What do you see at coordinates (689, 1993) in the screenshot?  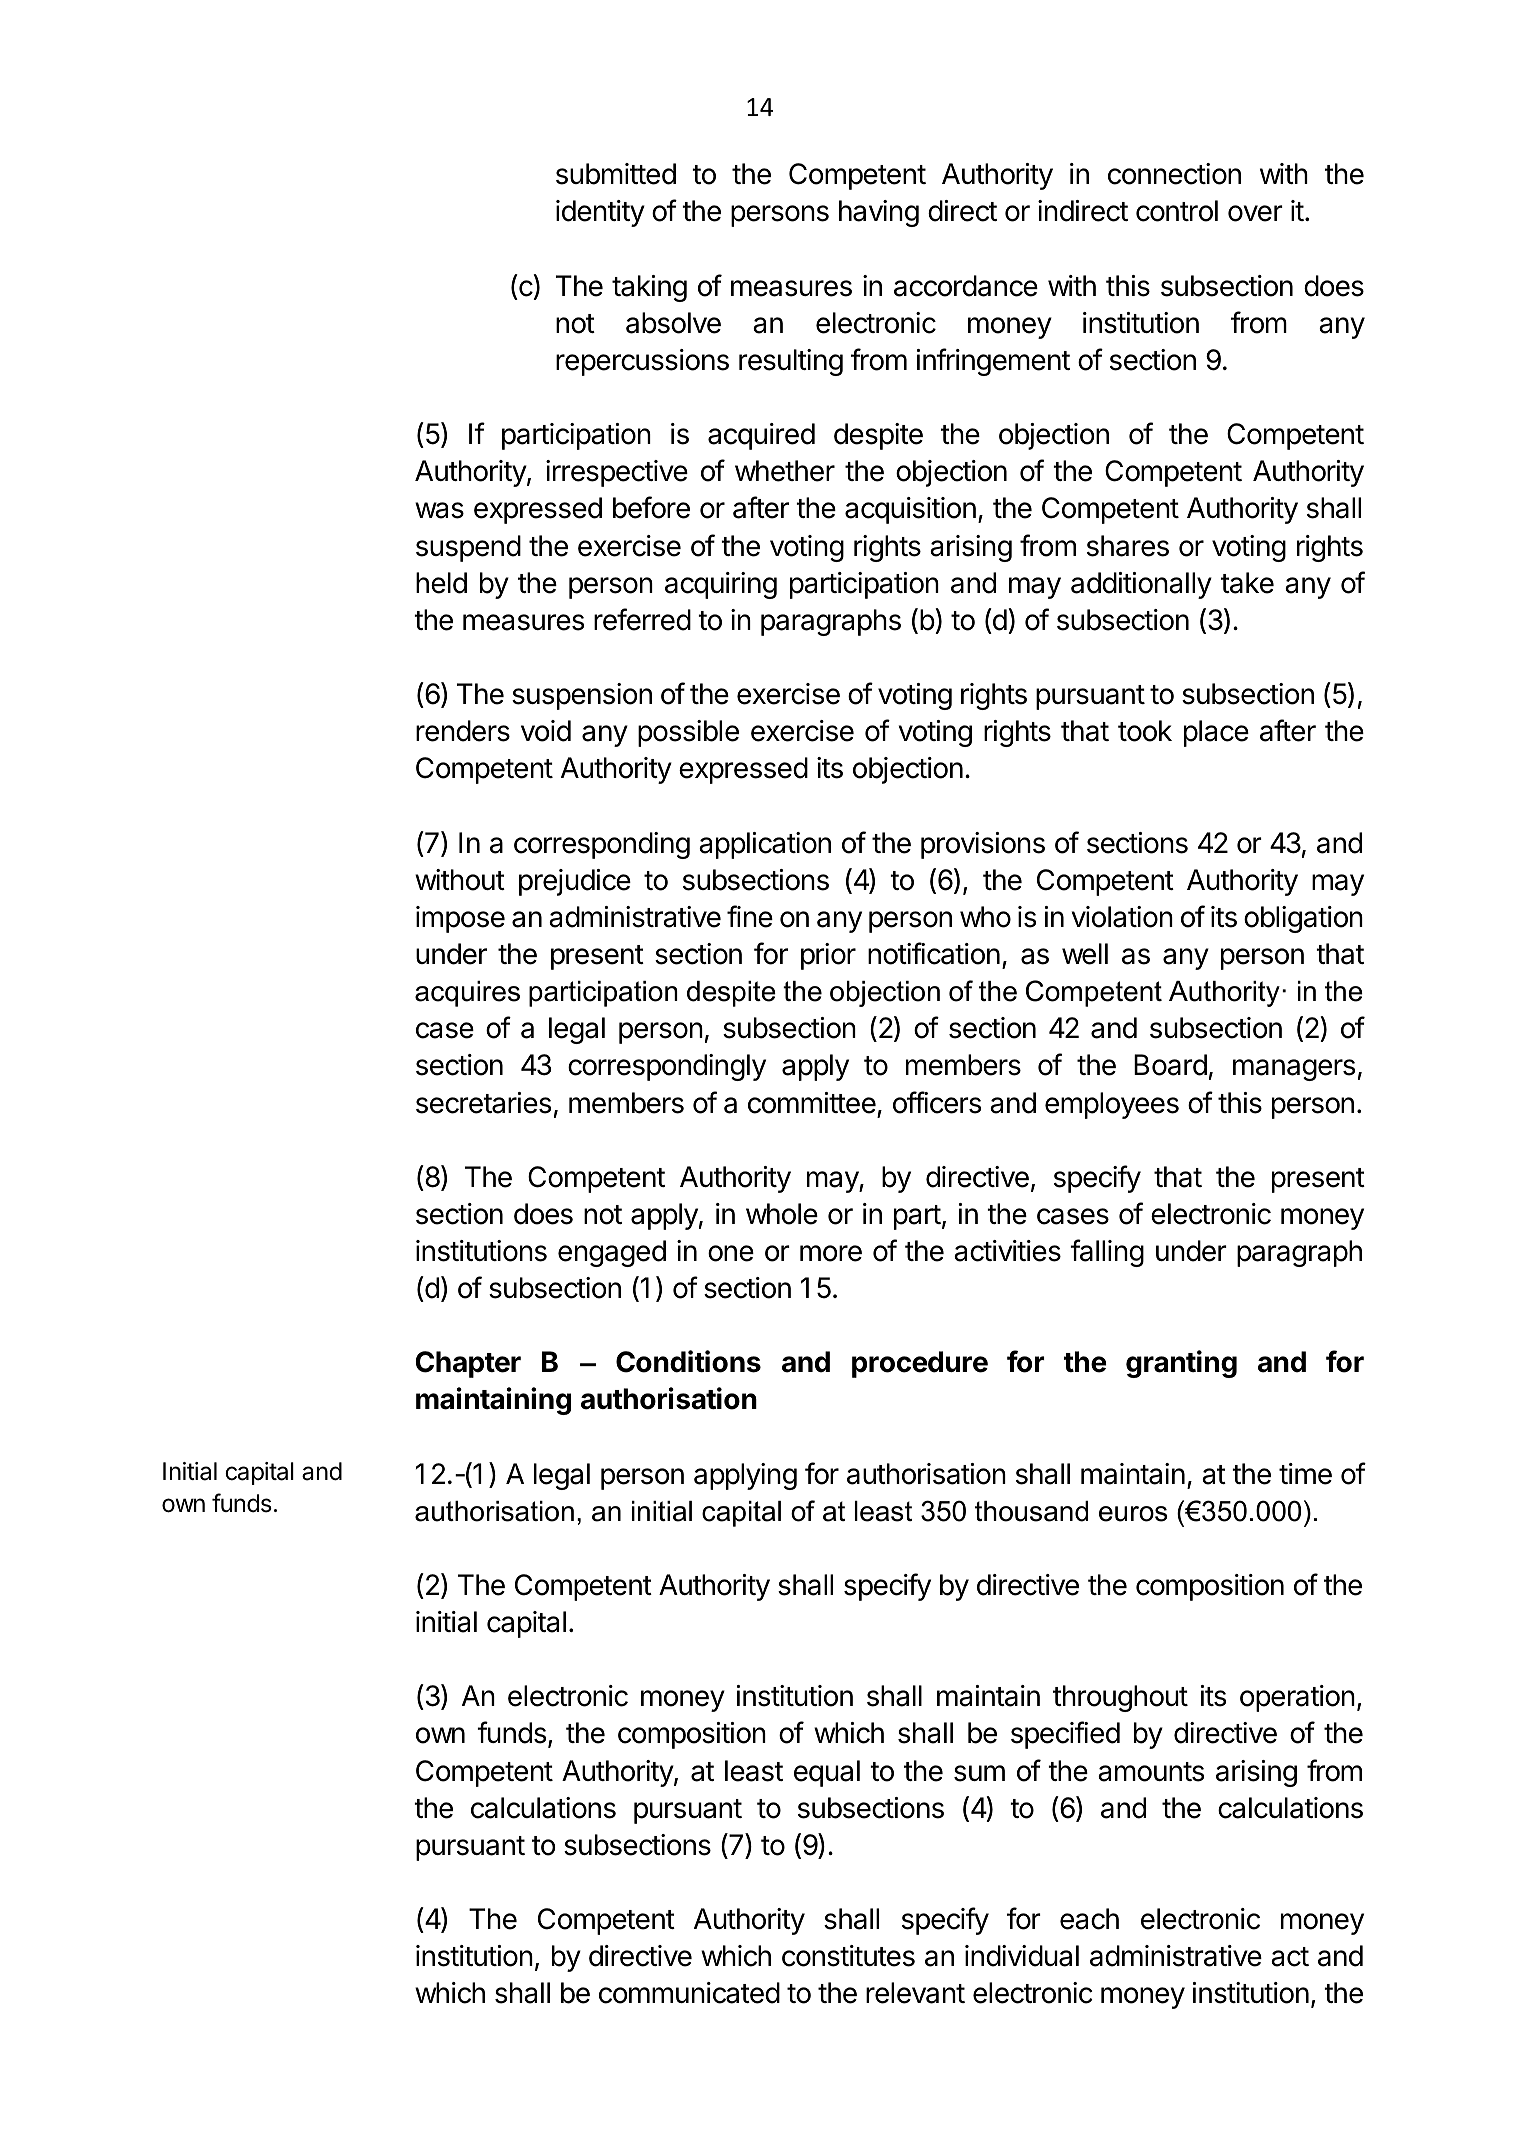 I see `communicated` at bounding box center [689, 1993].
